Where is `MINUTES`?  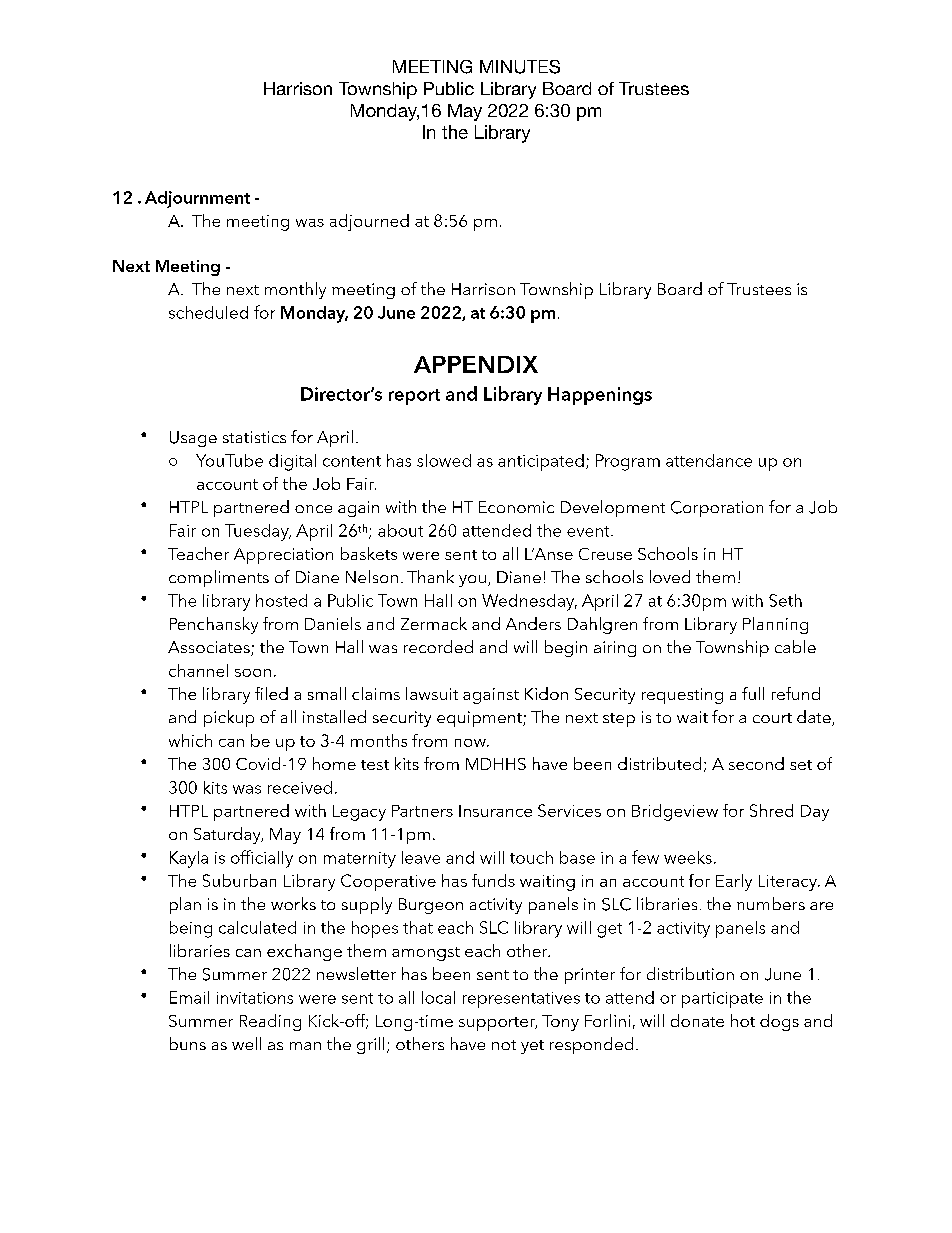 MINUTES is located at coordinates (520, 67).
